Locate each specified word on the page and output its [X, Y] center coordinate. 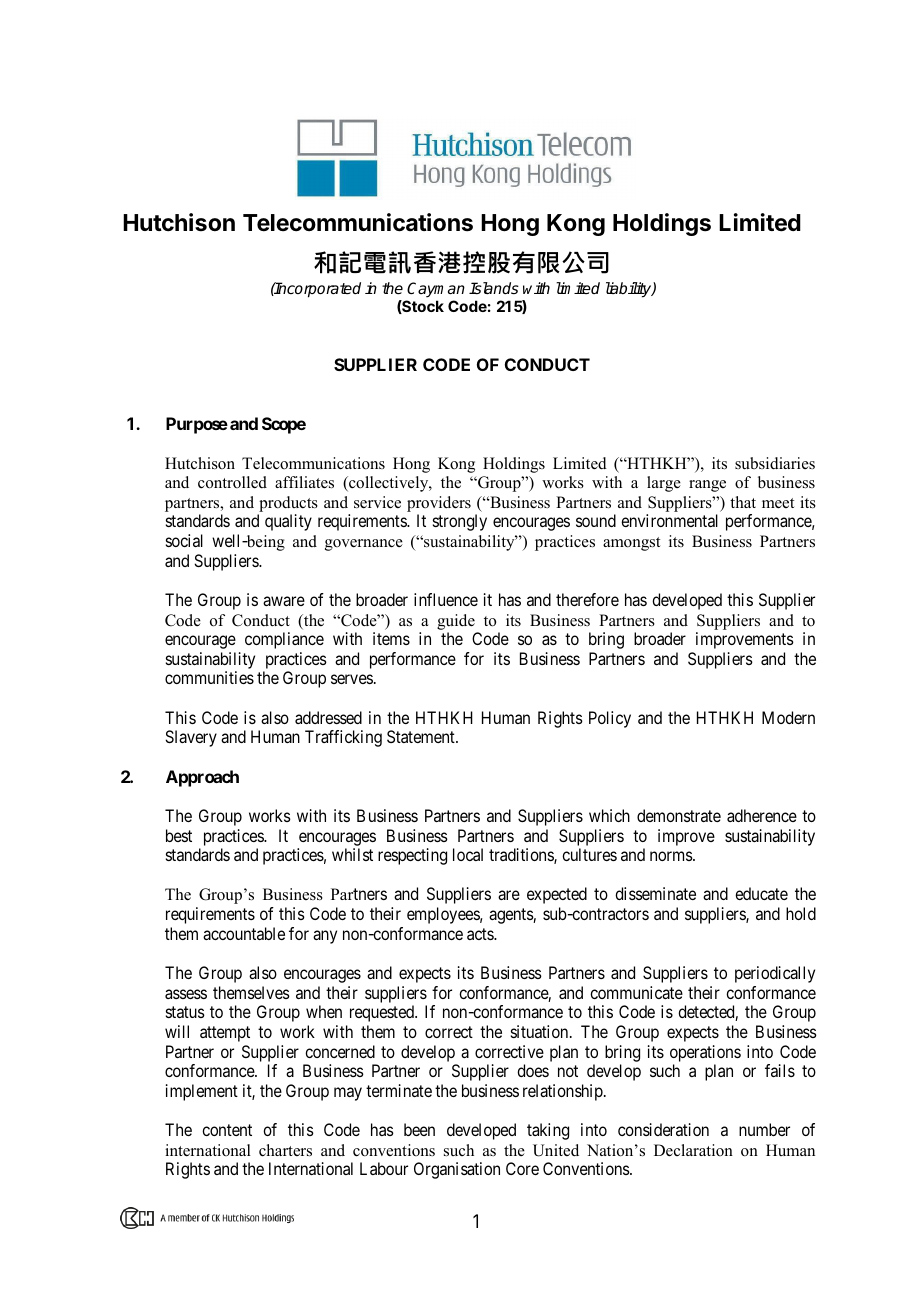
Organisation [457, 1170]
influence [446, 599]
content [227, 1130]
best [179, 835]
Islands [494, 288]
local [468, 854]
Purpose [197, 425]
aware [284, 601]
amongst [631, 544]
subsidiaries [775, 463]
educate [761, 893]
